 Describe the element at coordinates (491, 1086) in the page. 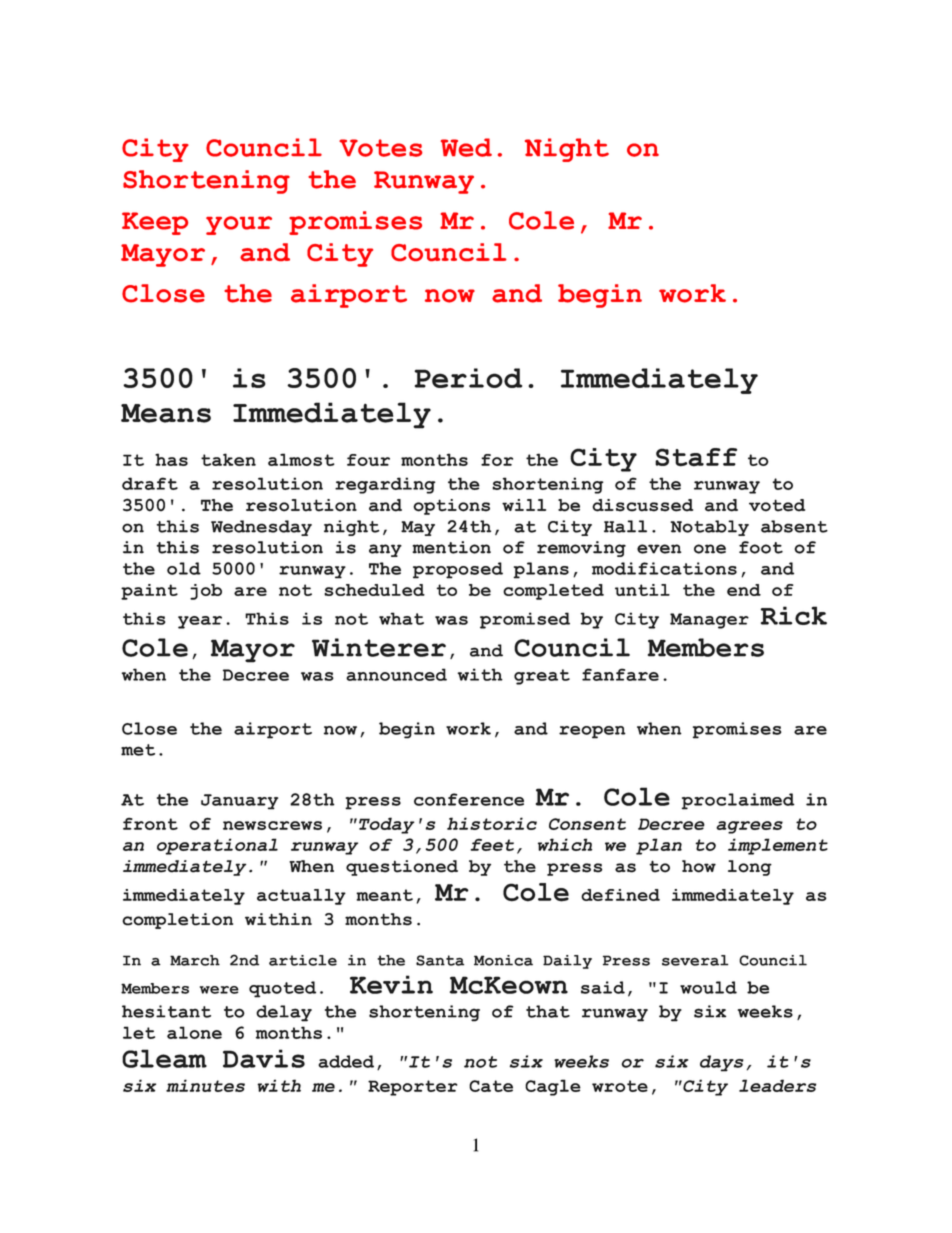

I see `Cate` at that location.
